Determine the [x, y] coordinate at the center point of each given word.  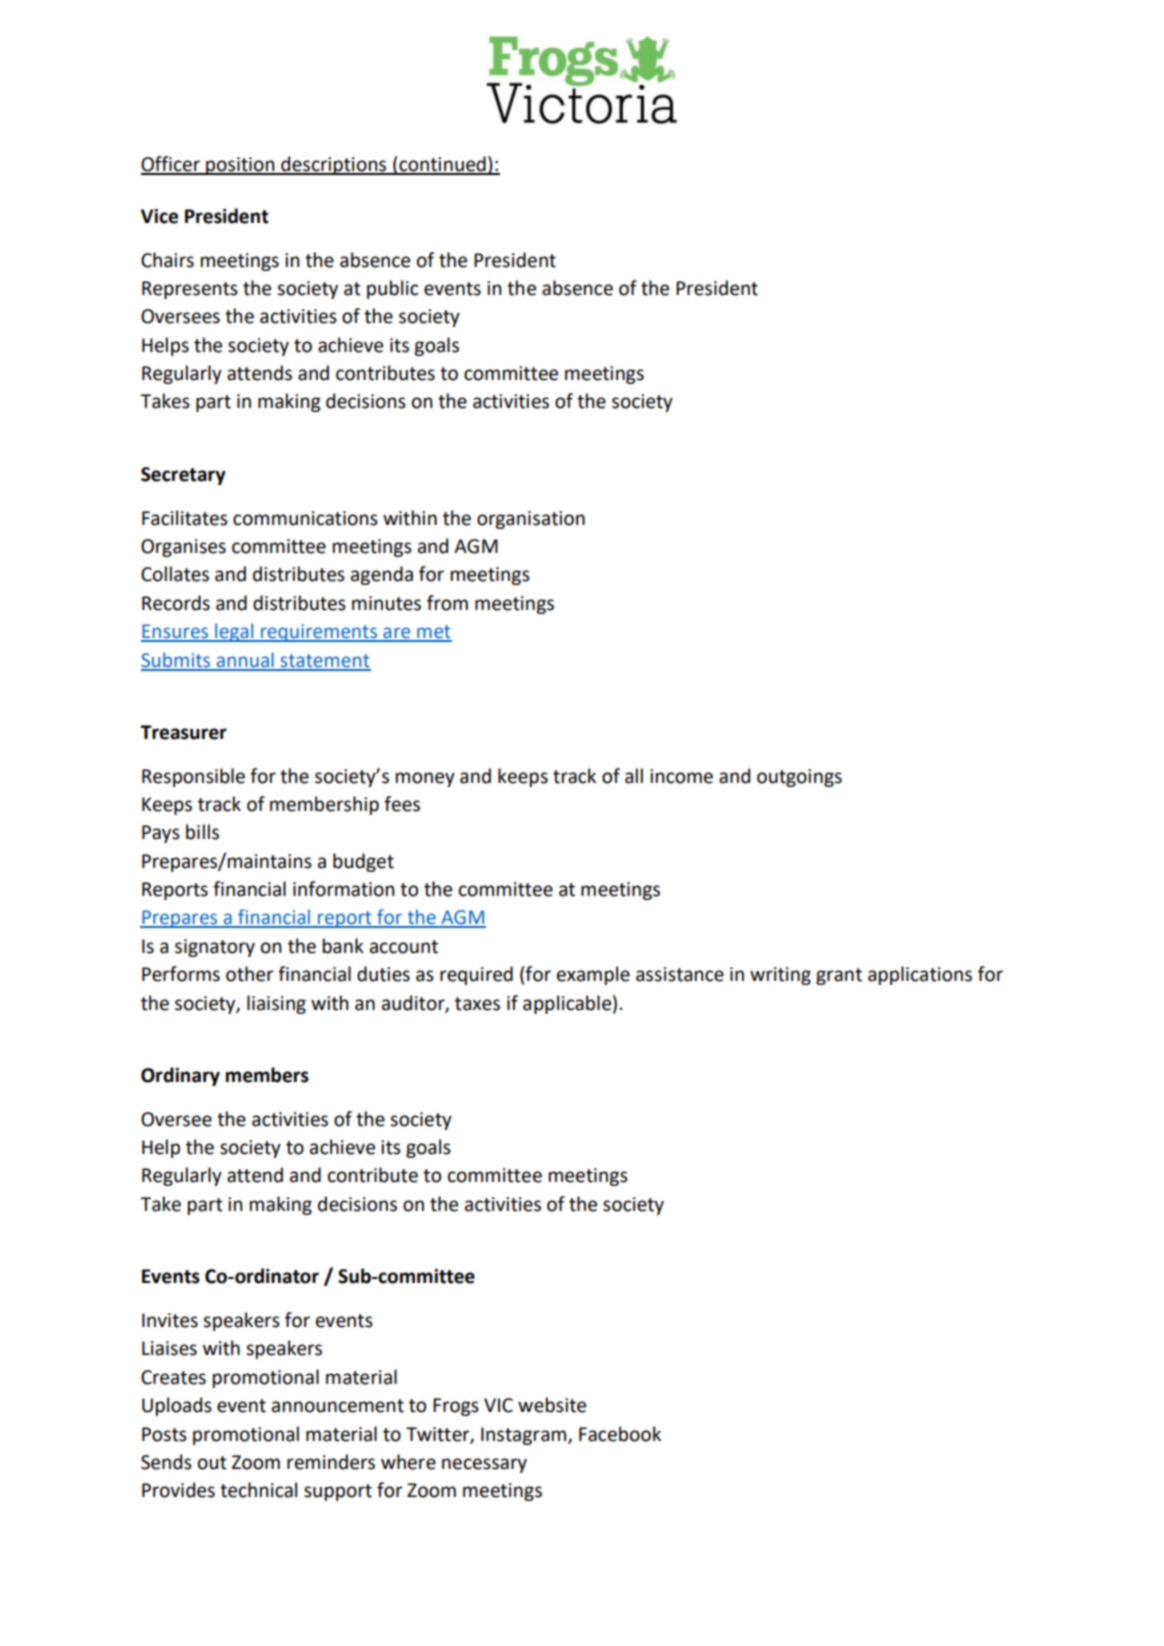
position [240, 166]
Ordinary [180, 1076]
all [634, 776]
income [681, 776]
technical [258, 1490]
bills [202, 832]
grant [839, 976]
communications [305, 518]
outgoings [799, 778]
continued [442, 165]
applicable [567, 1004]
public [392, 289]
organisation [531, 520]
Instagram [525, 1436]
